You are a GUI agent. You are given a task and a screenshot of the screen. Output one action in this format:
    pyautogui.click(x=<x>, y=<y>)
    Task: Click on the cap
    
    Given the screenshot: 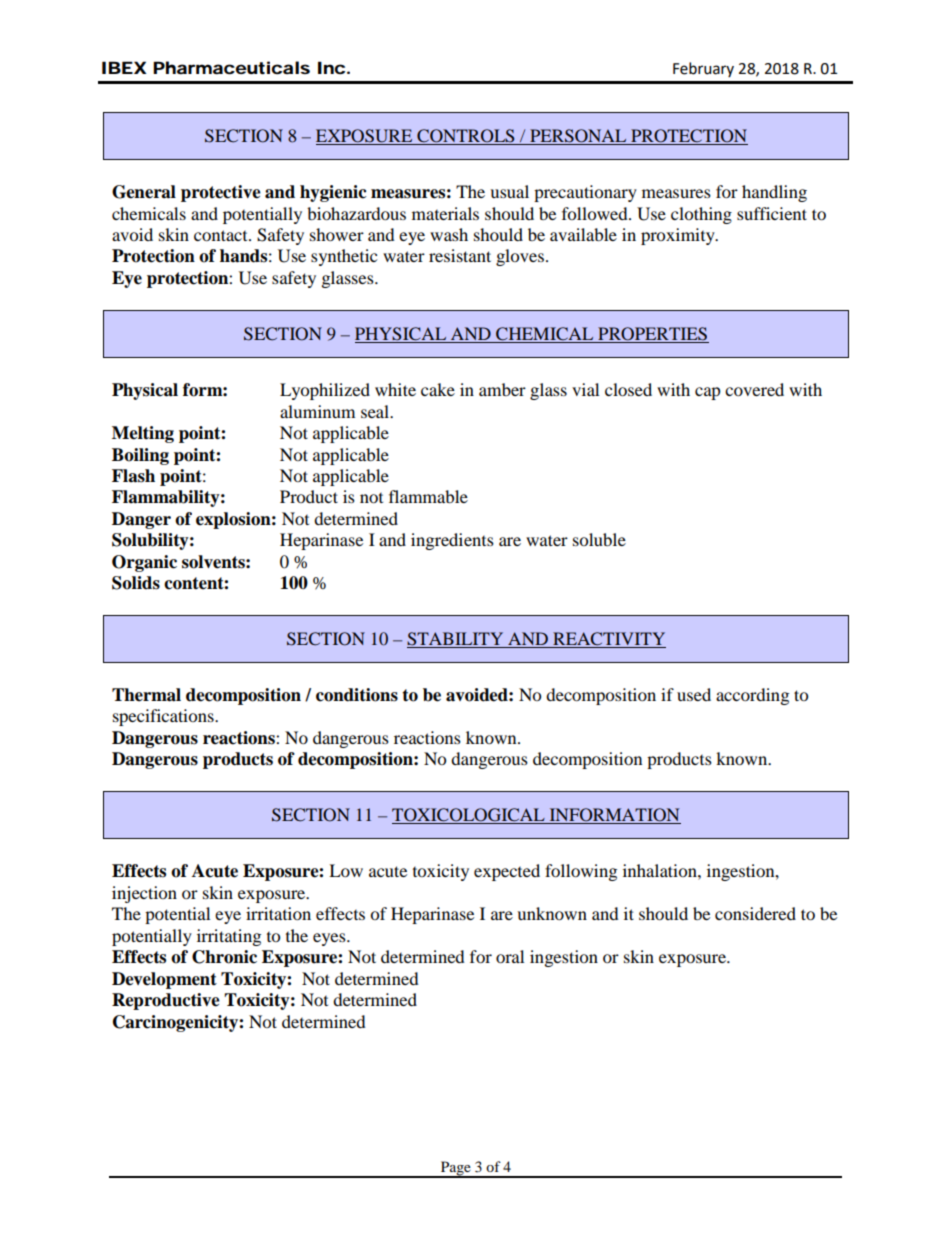 What is the action you would take?
    pyautogui.click(x=708, y=393)
